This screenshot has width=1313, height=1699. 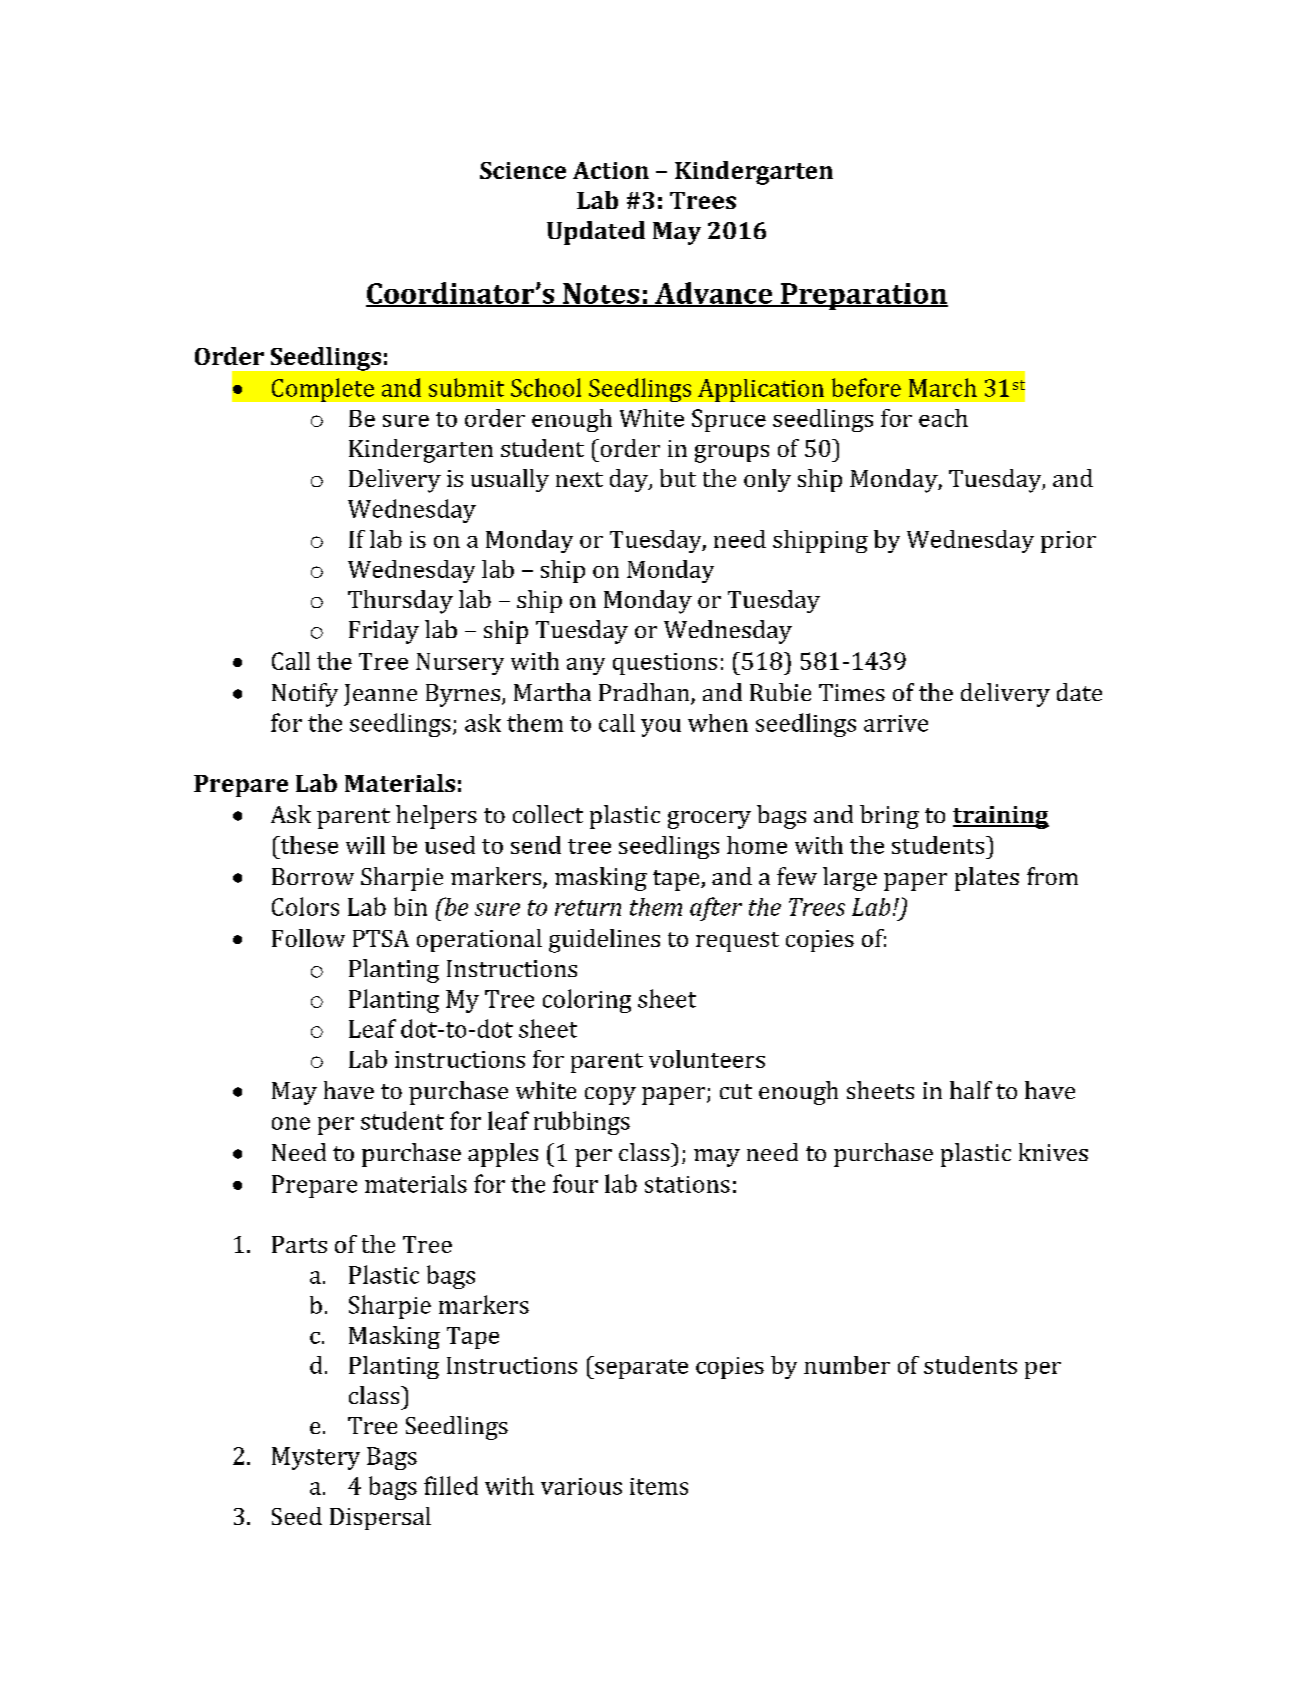 What do you see at coordinates (291, 1123) in the screenshot?
I see `one` at bounding box center [291, 1123].
